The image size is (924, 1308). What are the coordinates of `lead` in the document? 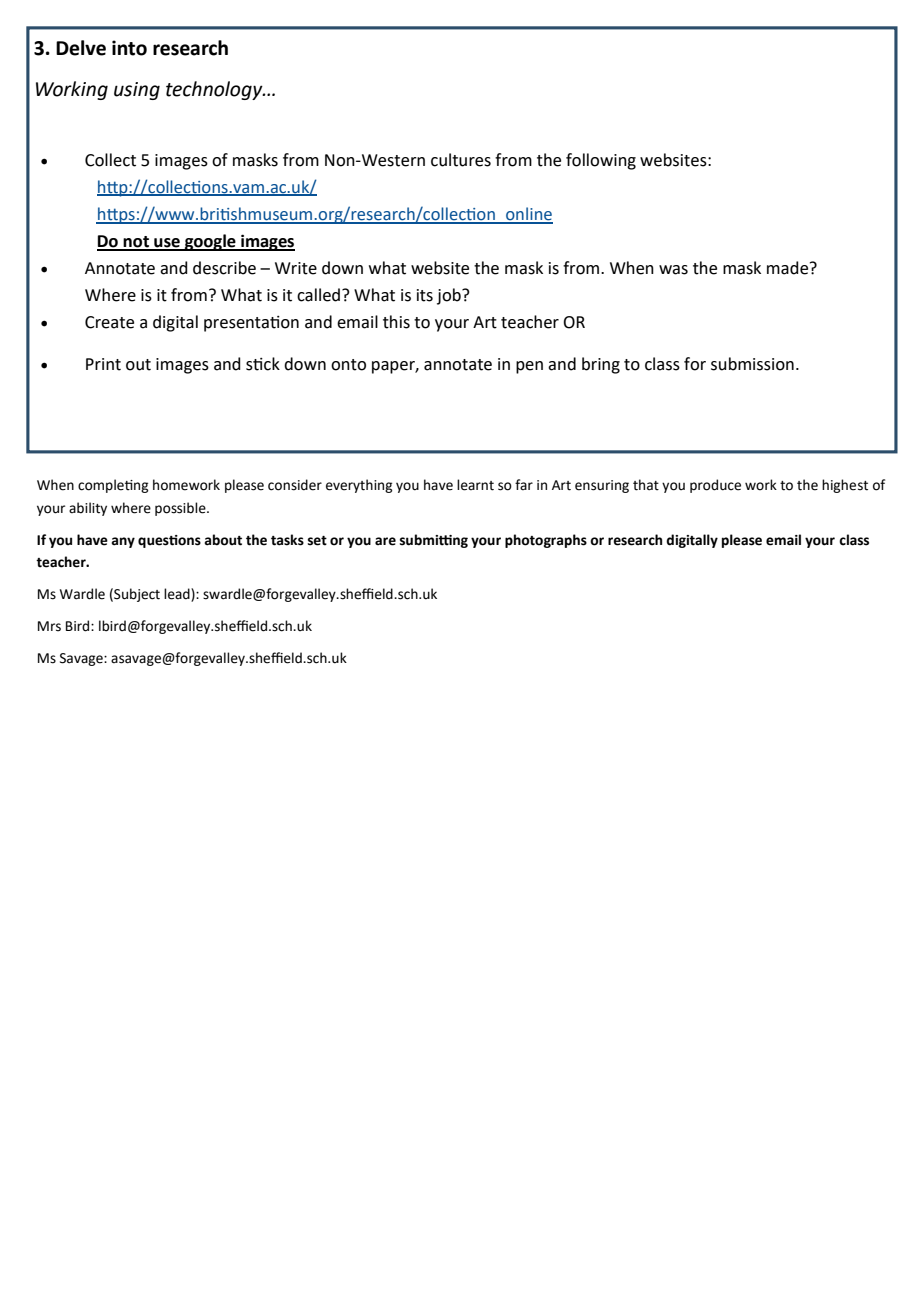 It's located at (178, 595).
